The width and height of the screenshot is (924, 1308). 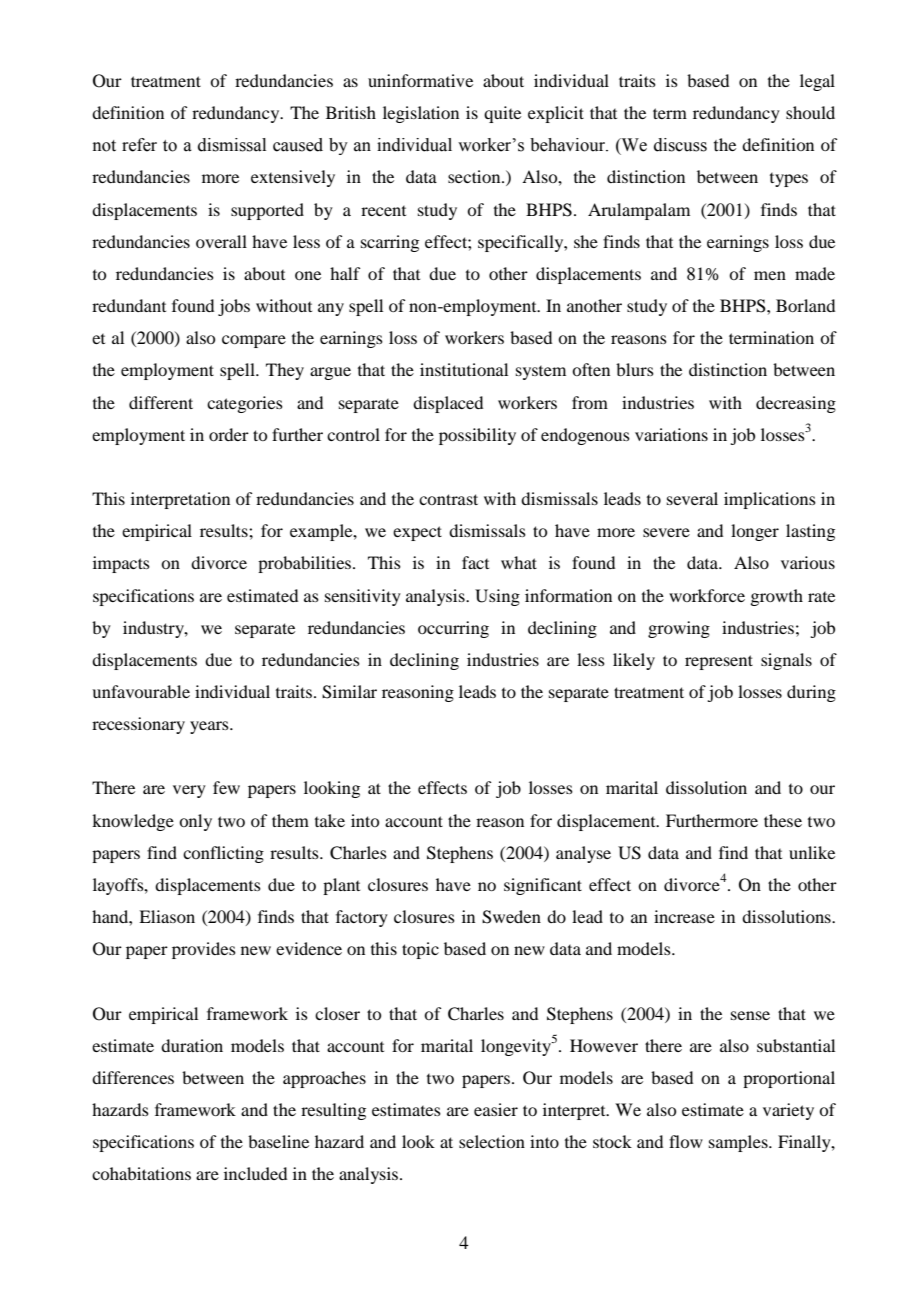 I want to click on selection, so click(x=492, y=1141).
